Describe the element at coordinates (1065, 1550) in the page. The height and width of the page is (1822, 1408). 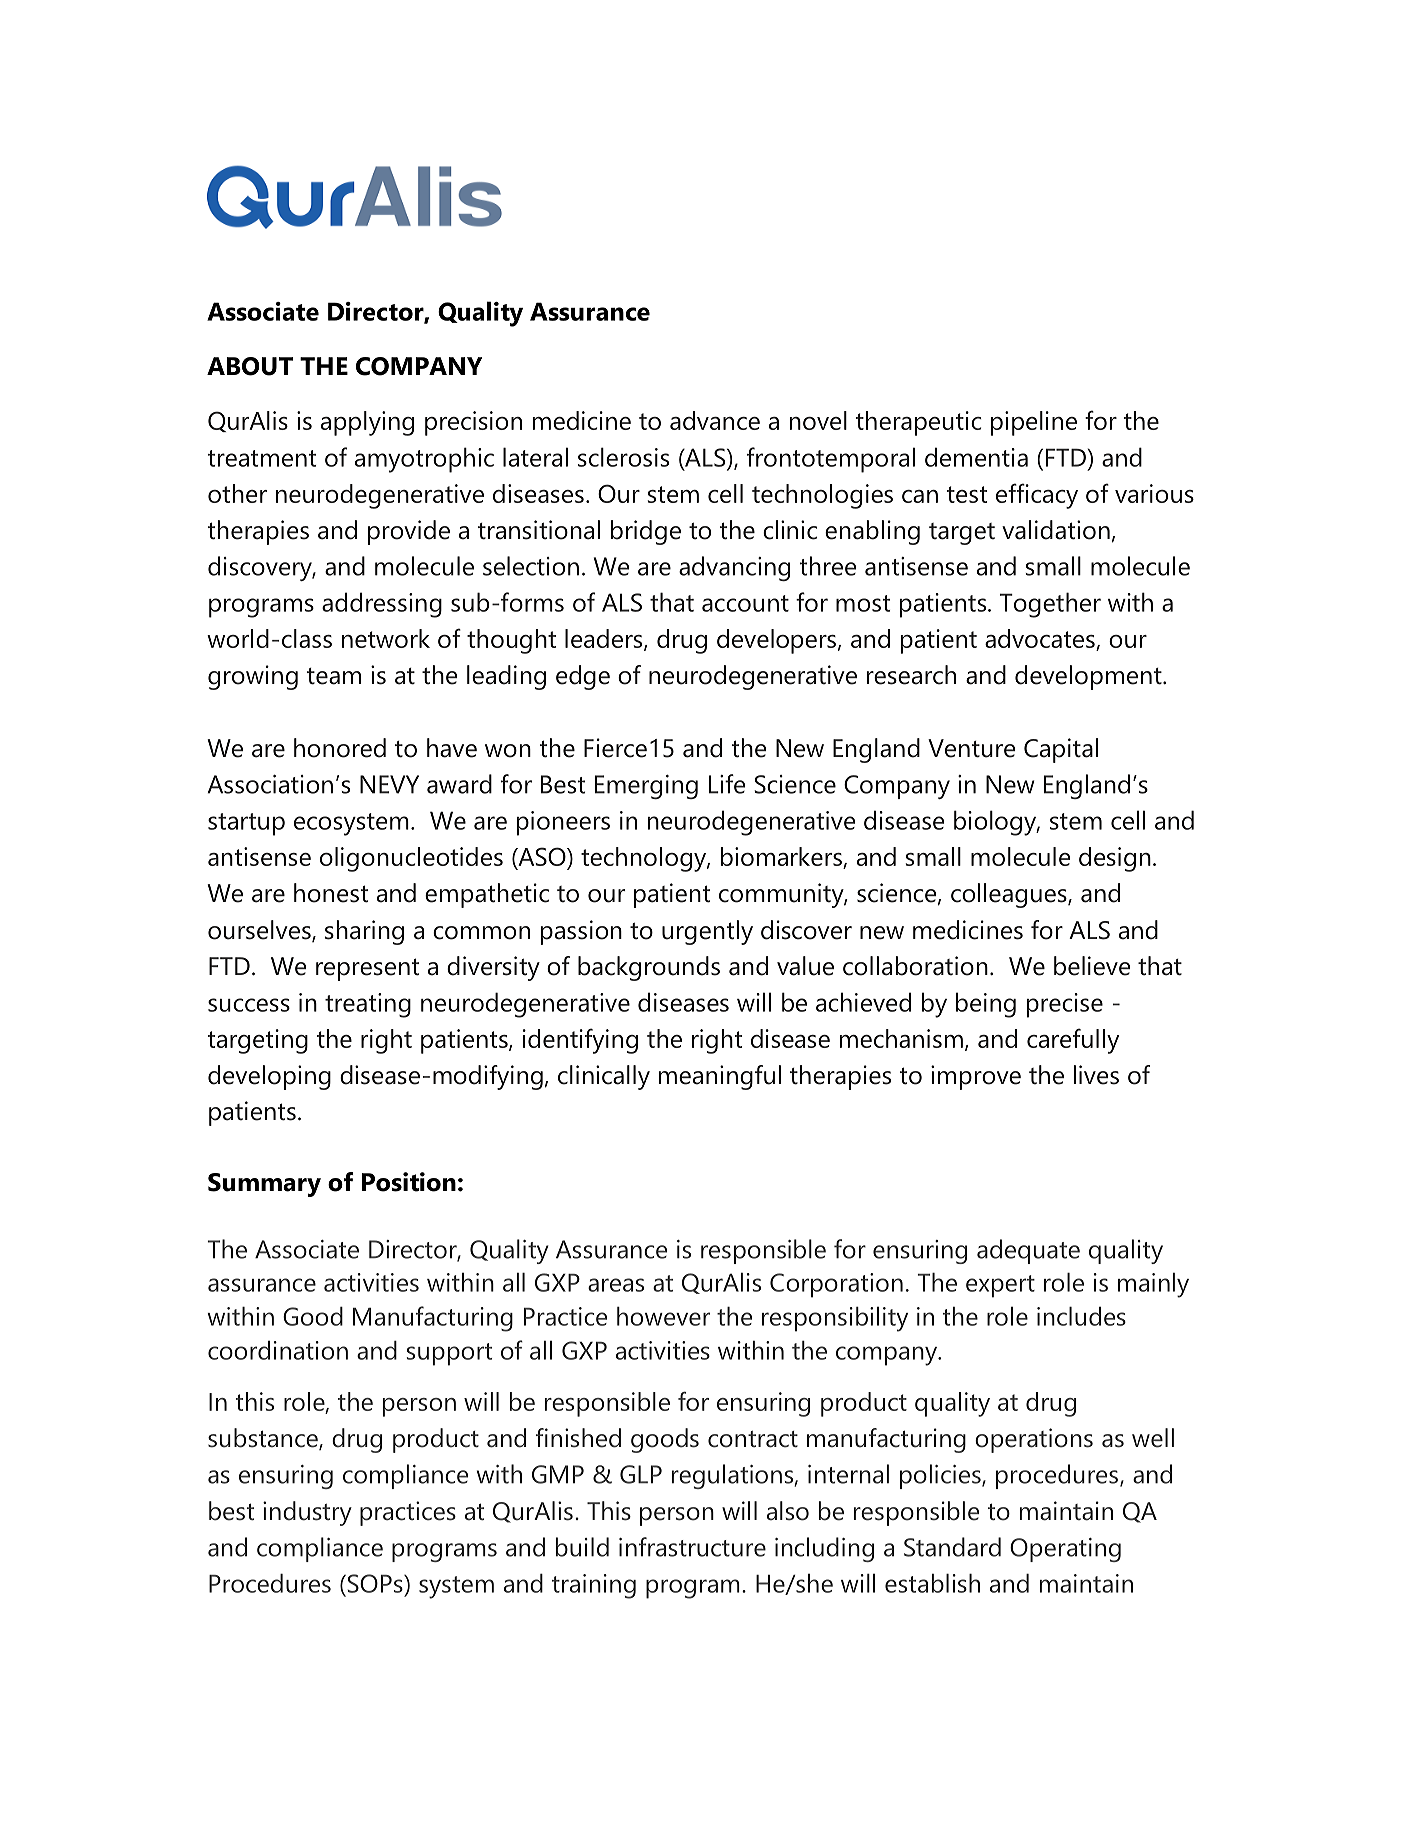
I see `Operating` at that location.
